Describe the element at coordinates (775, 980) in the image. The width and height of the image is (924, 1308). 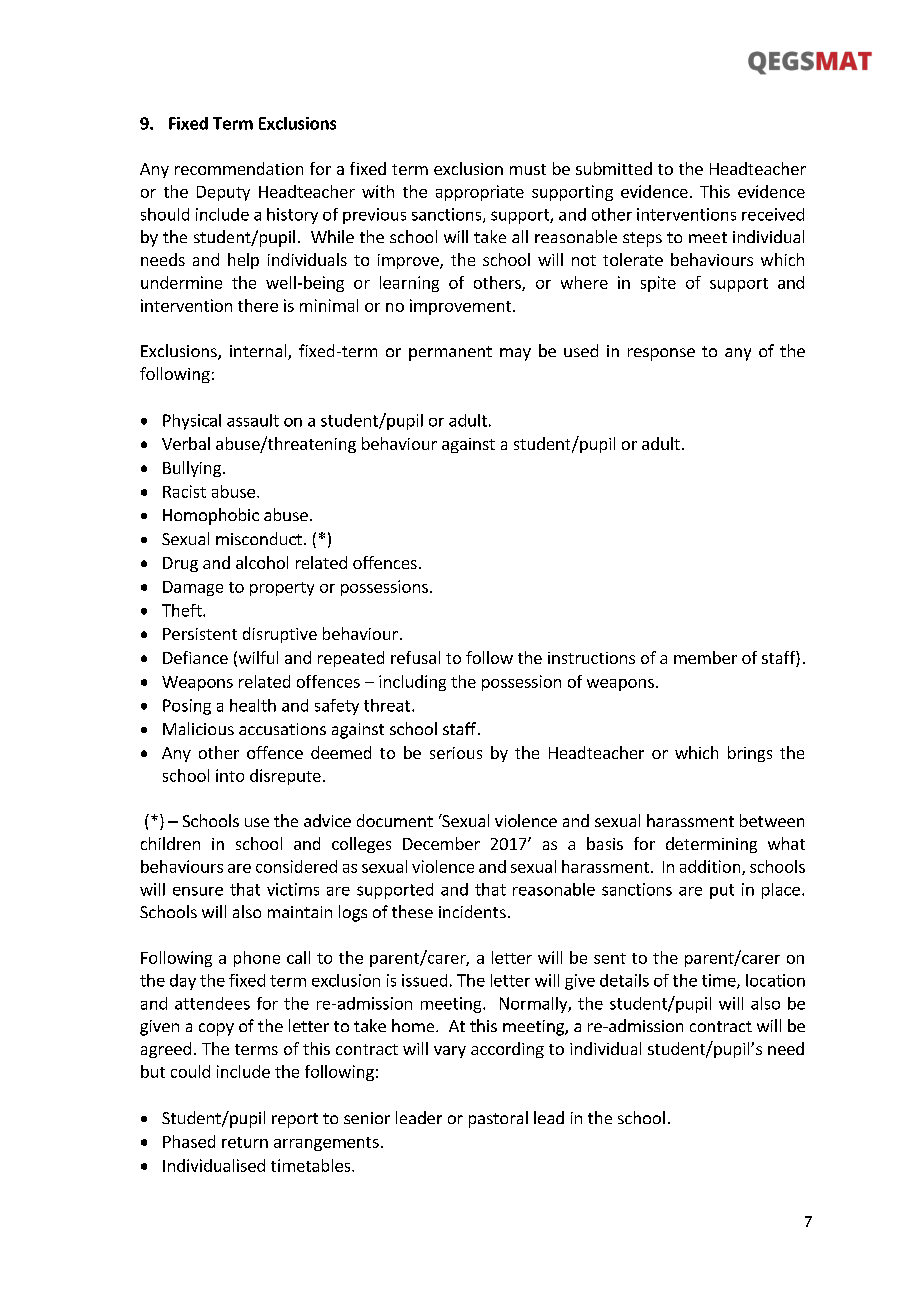
I see `location` at that location.
